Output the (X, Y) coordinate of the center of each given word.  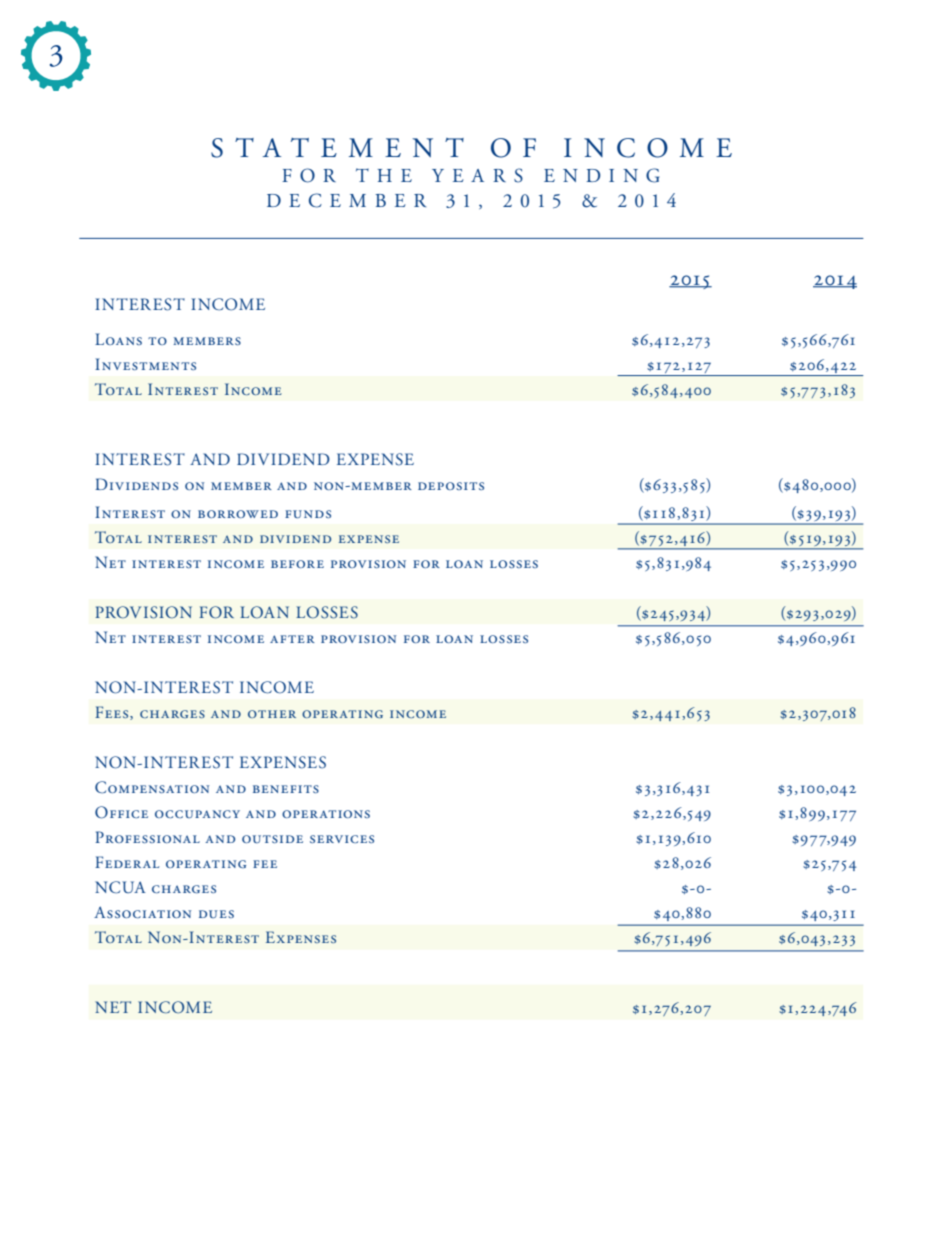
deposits (451, 486)
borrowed (238, 514)
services (342, 839)
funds (308, 514)
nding (611, 175)
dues (216, 914)
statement (337, 148)
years (477, 175)
